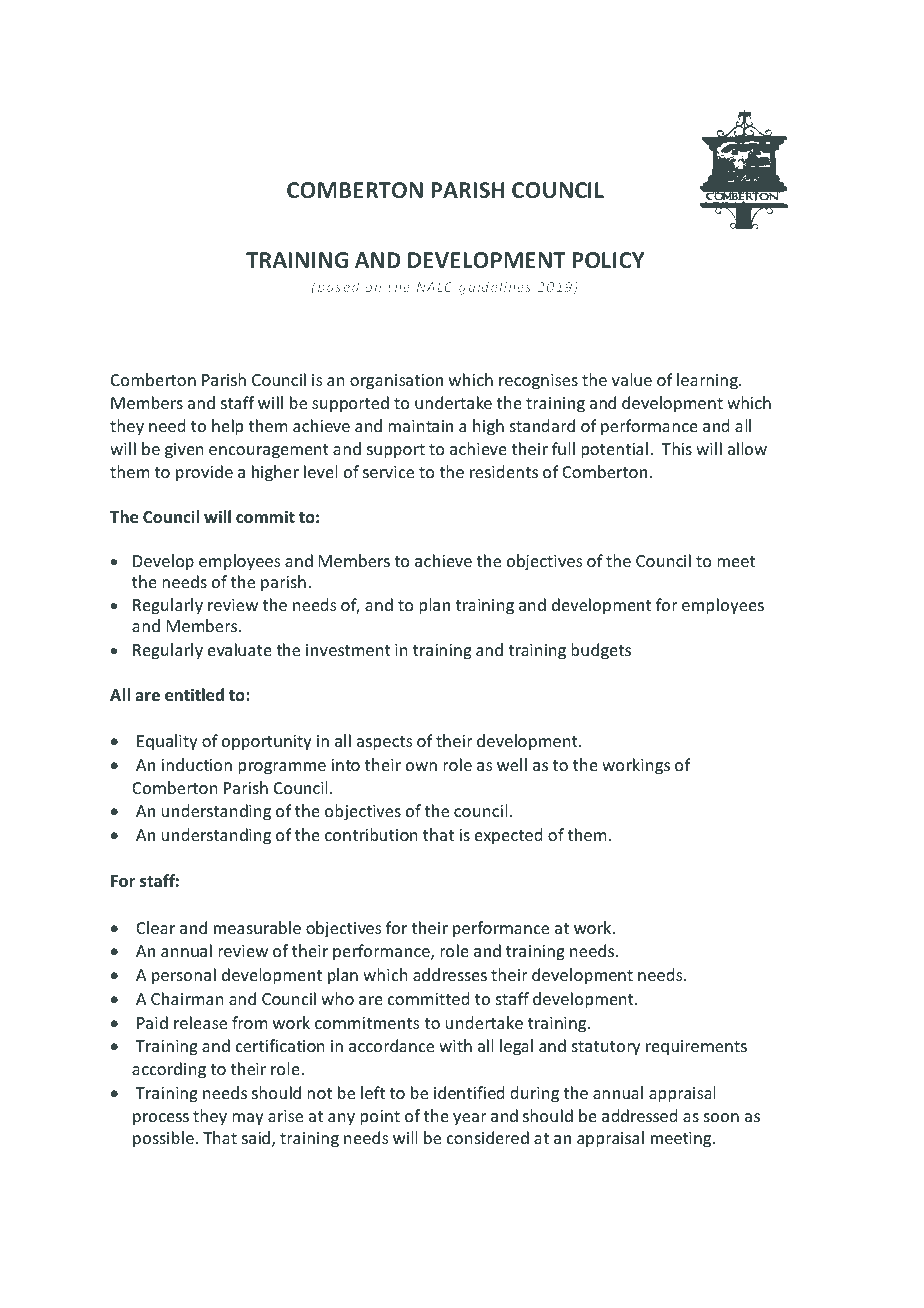  Describe the element at coordinates (196, 764) in the document. I see `induction` at that location.
